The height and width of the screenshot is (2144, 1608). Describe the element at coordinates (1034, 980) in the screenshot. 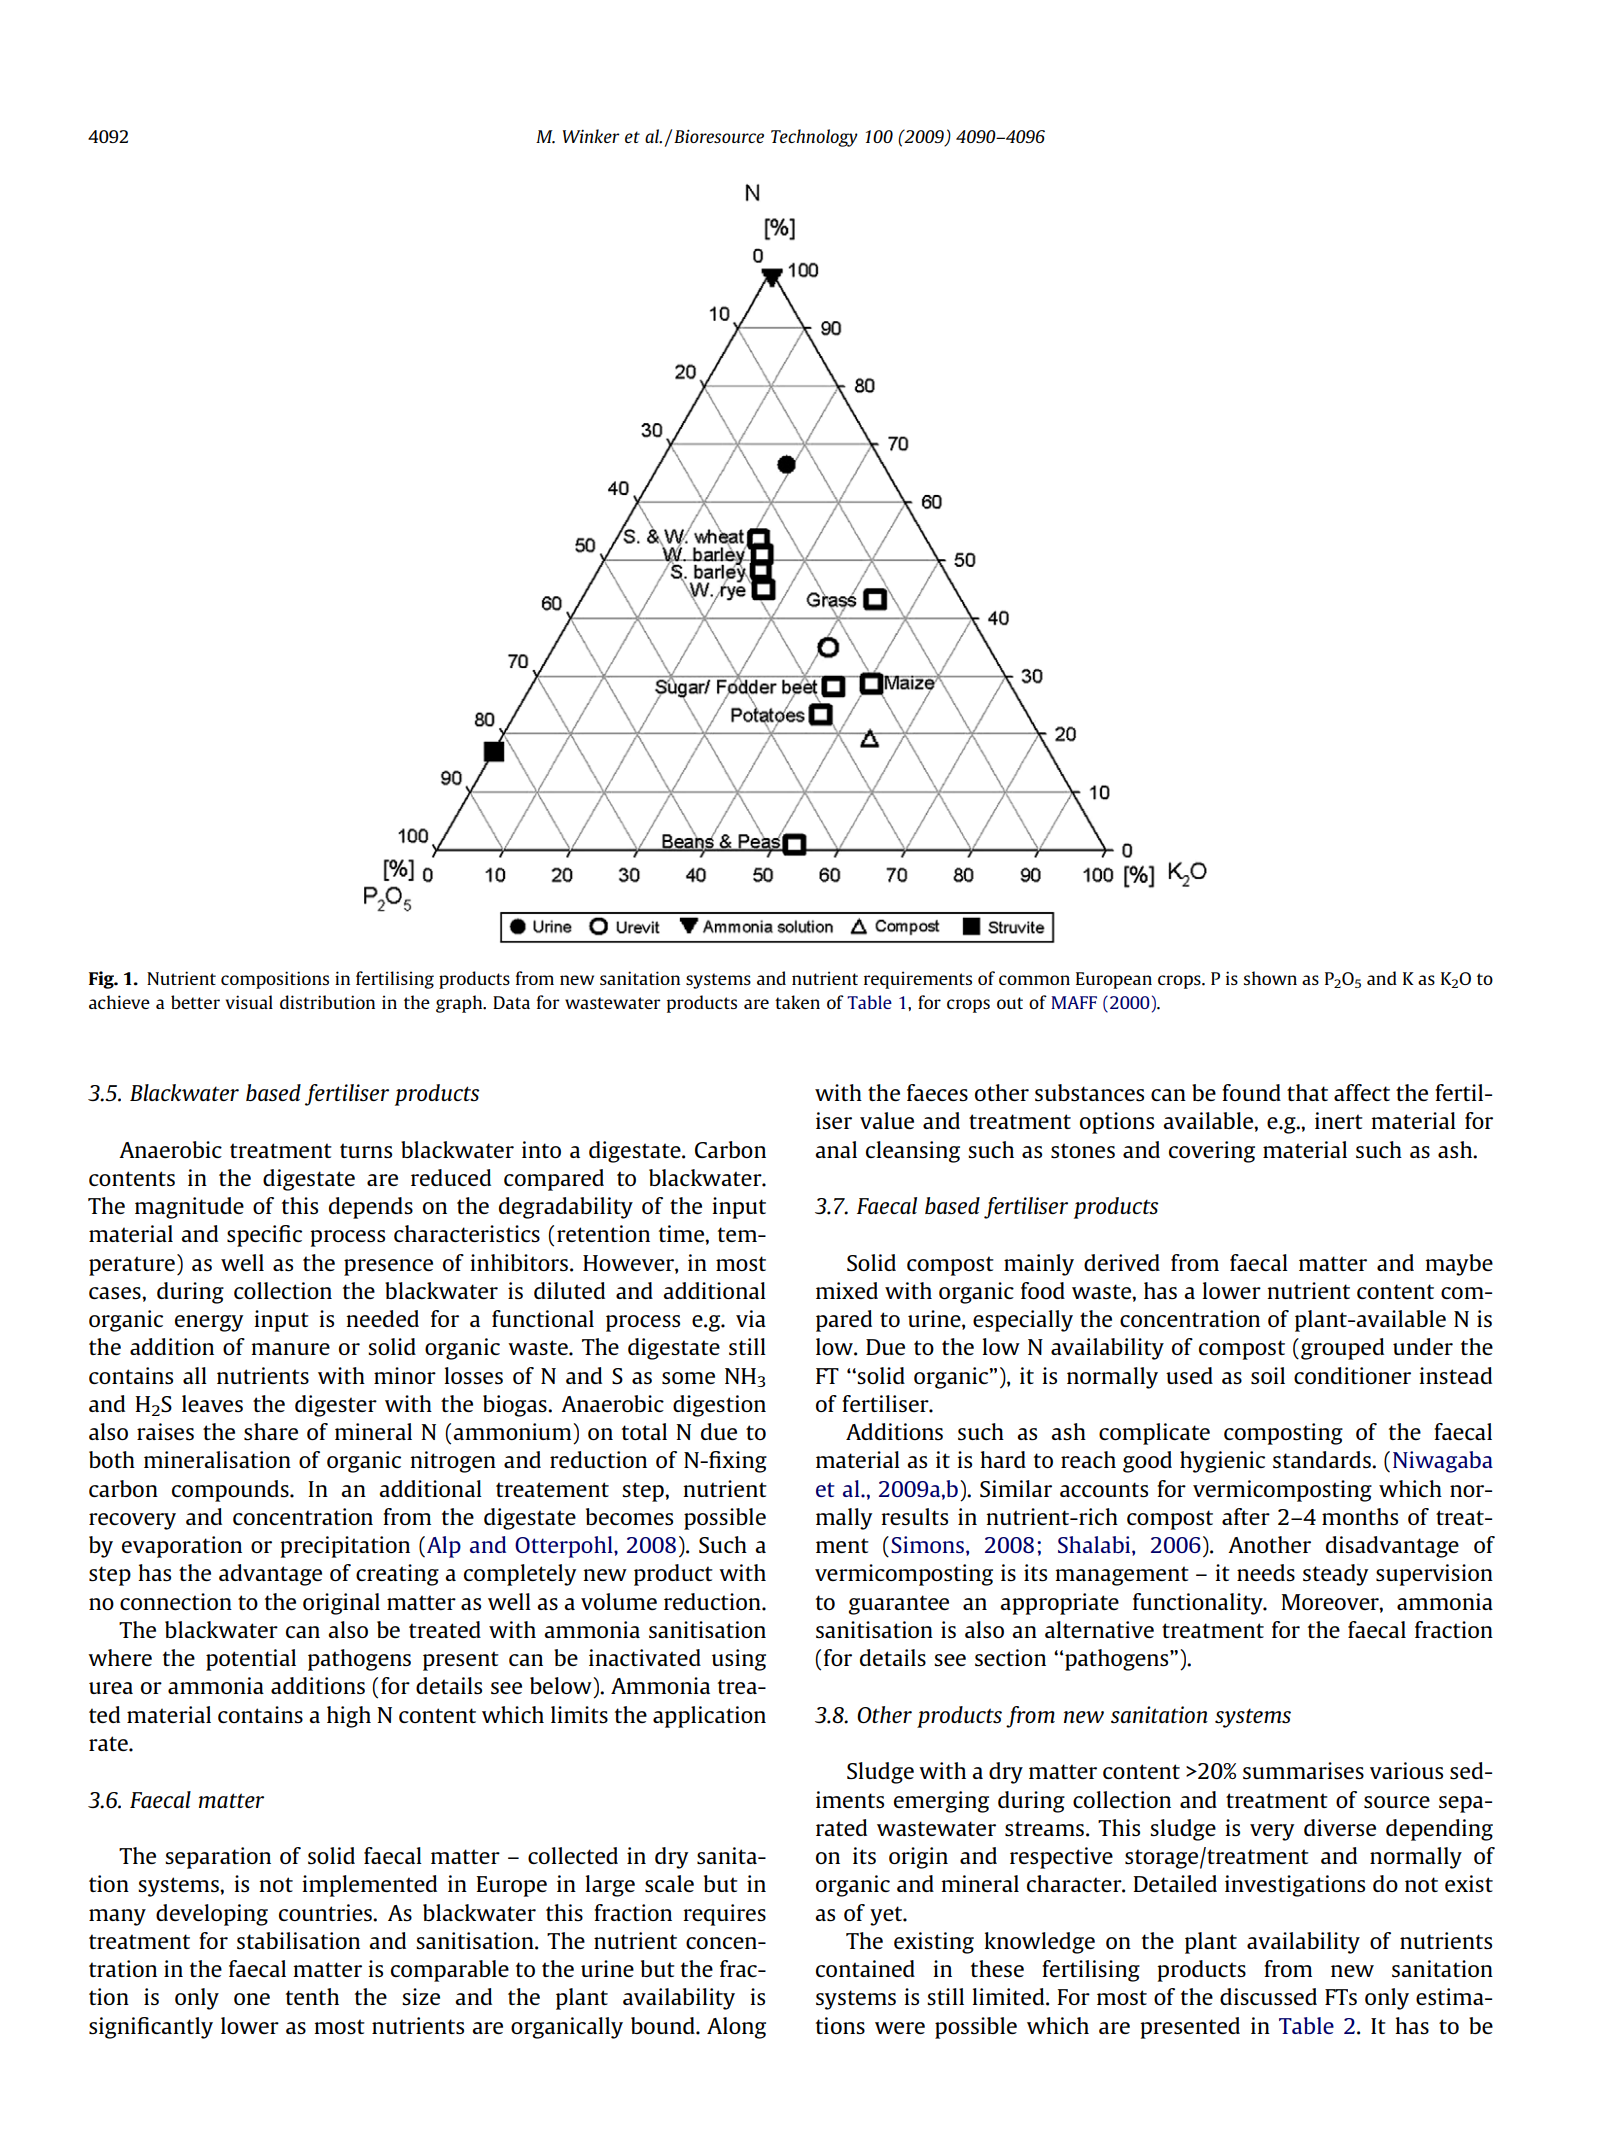

I see `common` at that location.
